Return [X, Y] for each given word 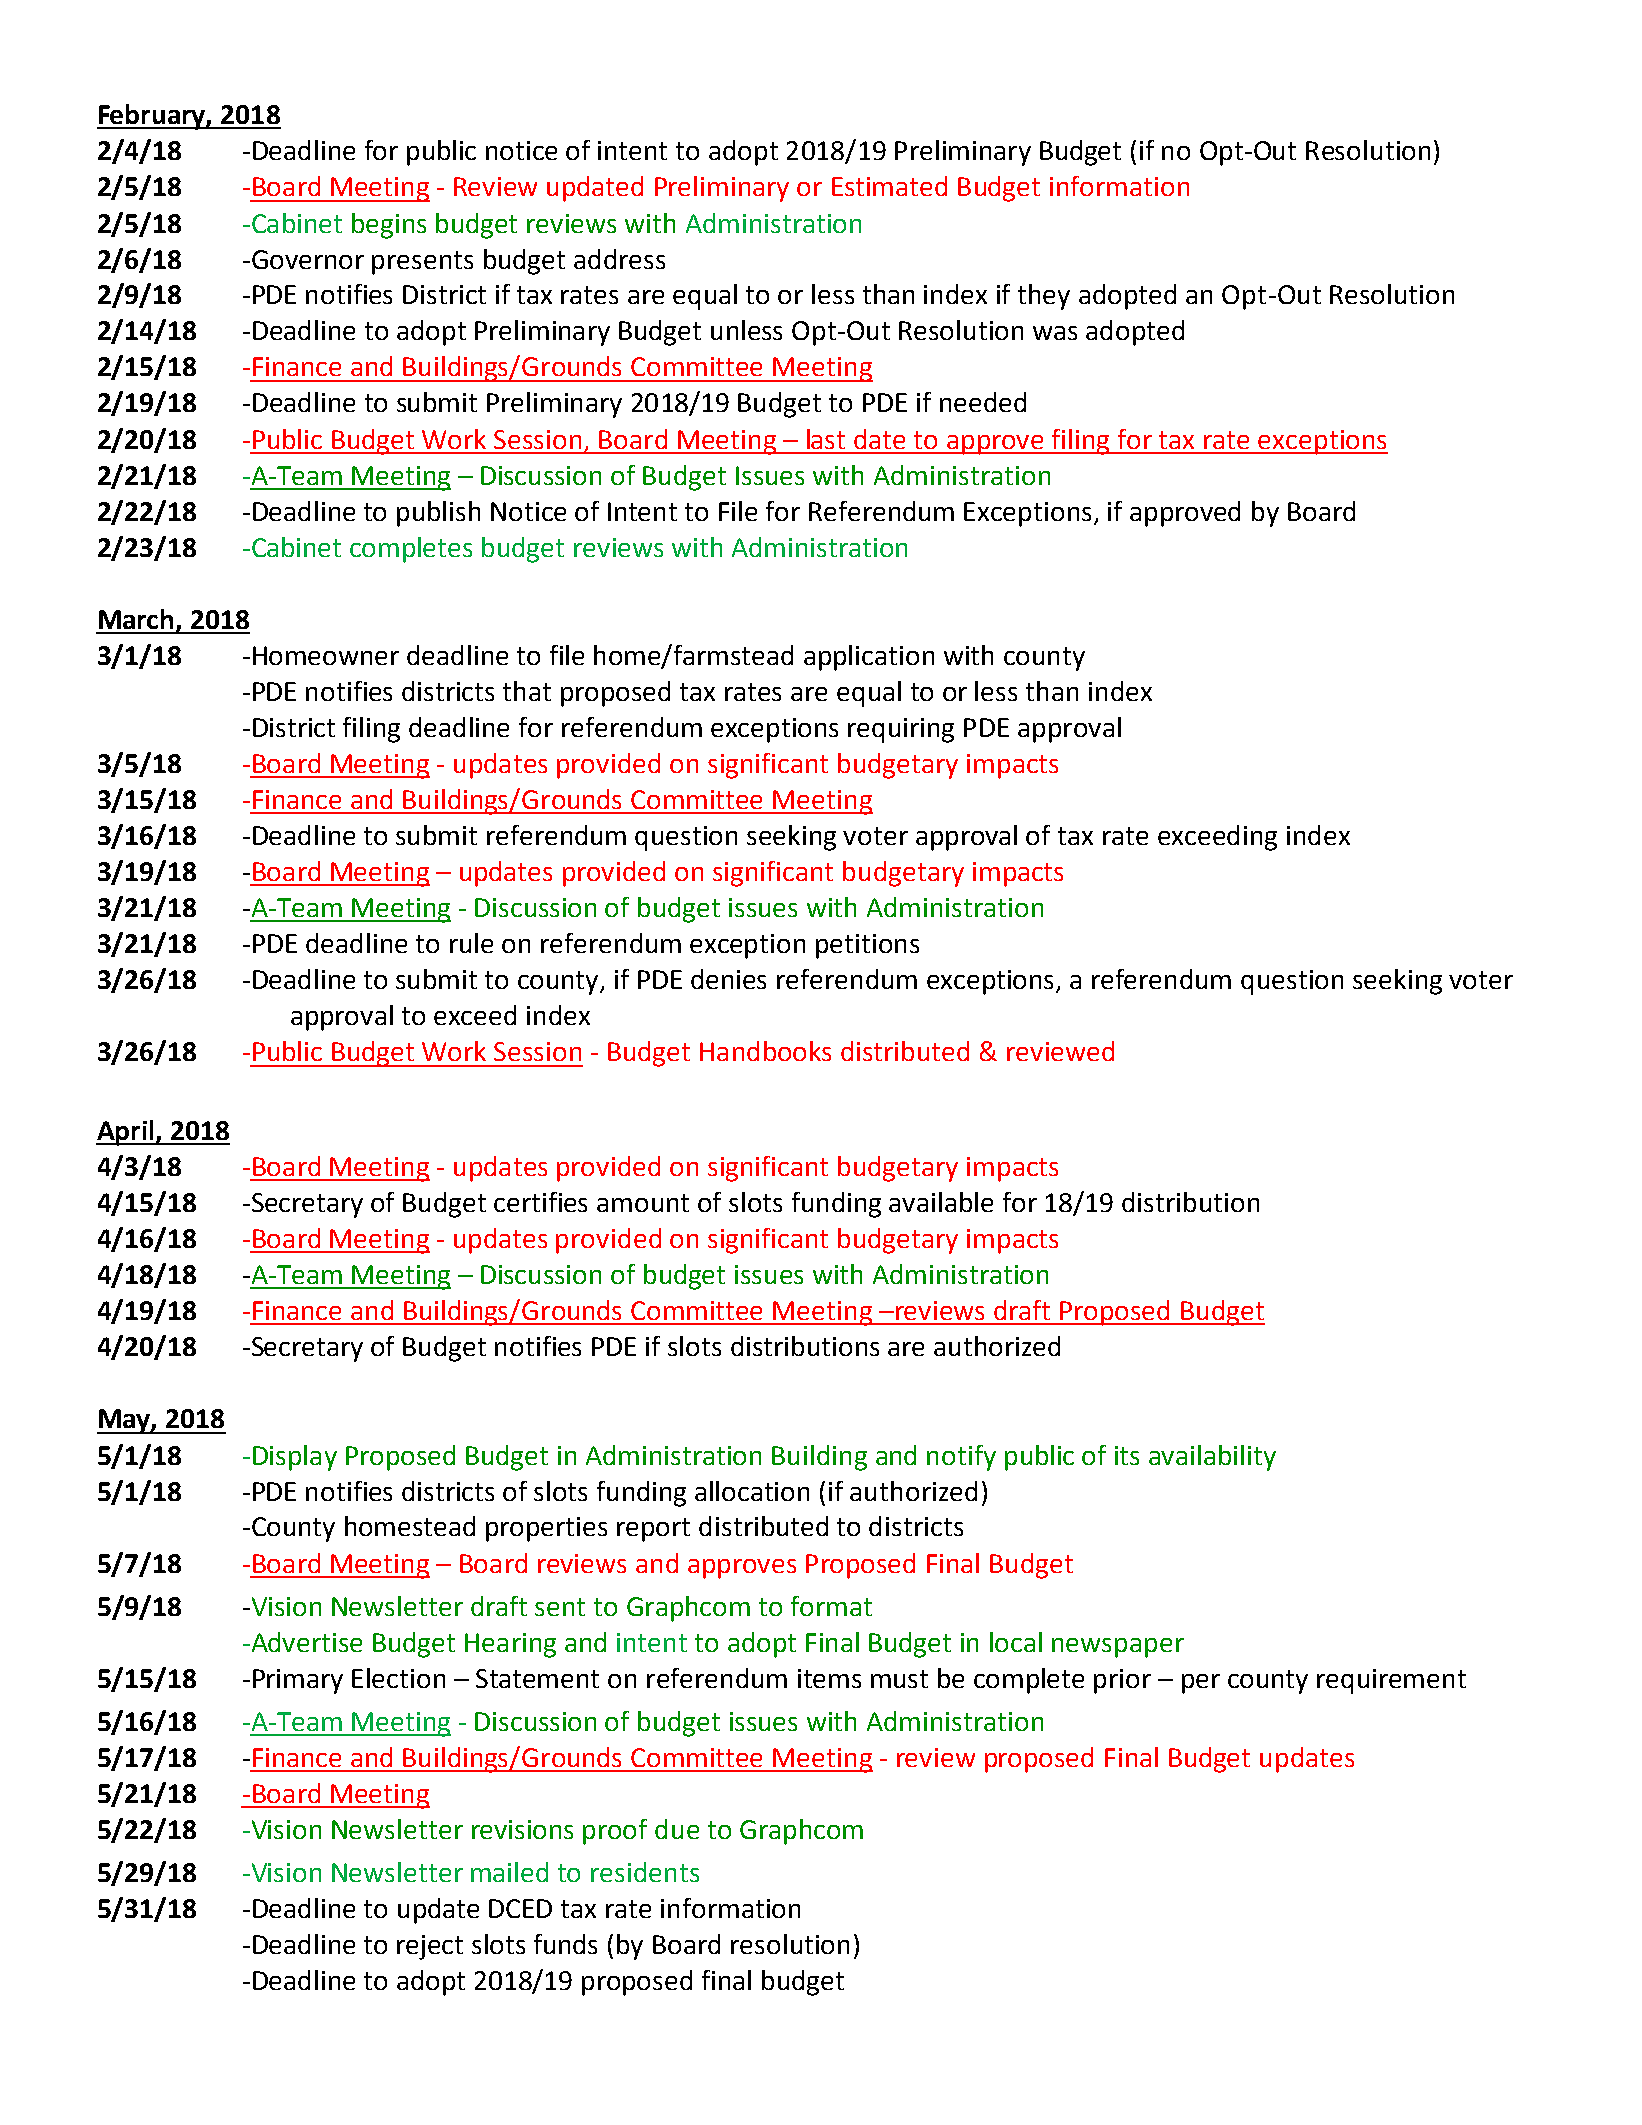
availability [1212, 1458]
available [941, 1202]
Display [295, 1458]
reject [430, 1947]
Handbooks [765, 1051]
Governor [306, 259]
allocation [752, 1491]
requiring [901, 730]
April [126, 1133]
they [1044, 297]
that [527, 691]
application [869, 658]
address [619, 259]
